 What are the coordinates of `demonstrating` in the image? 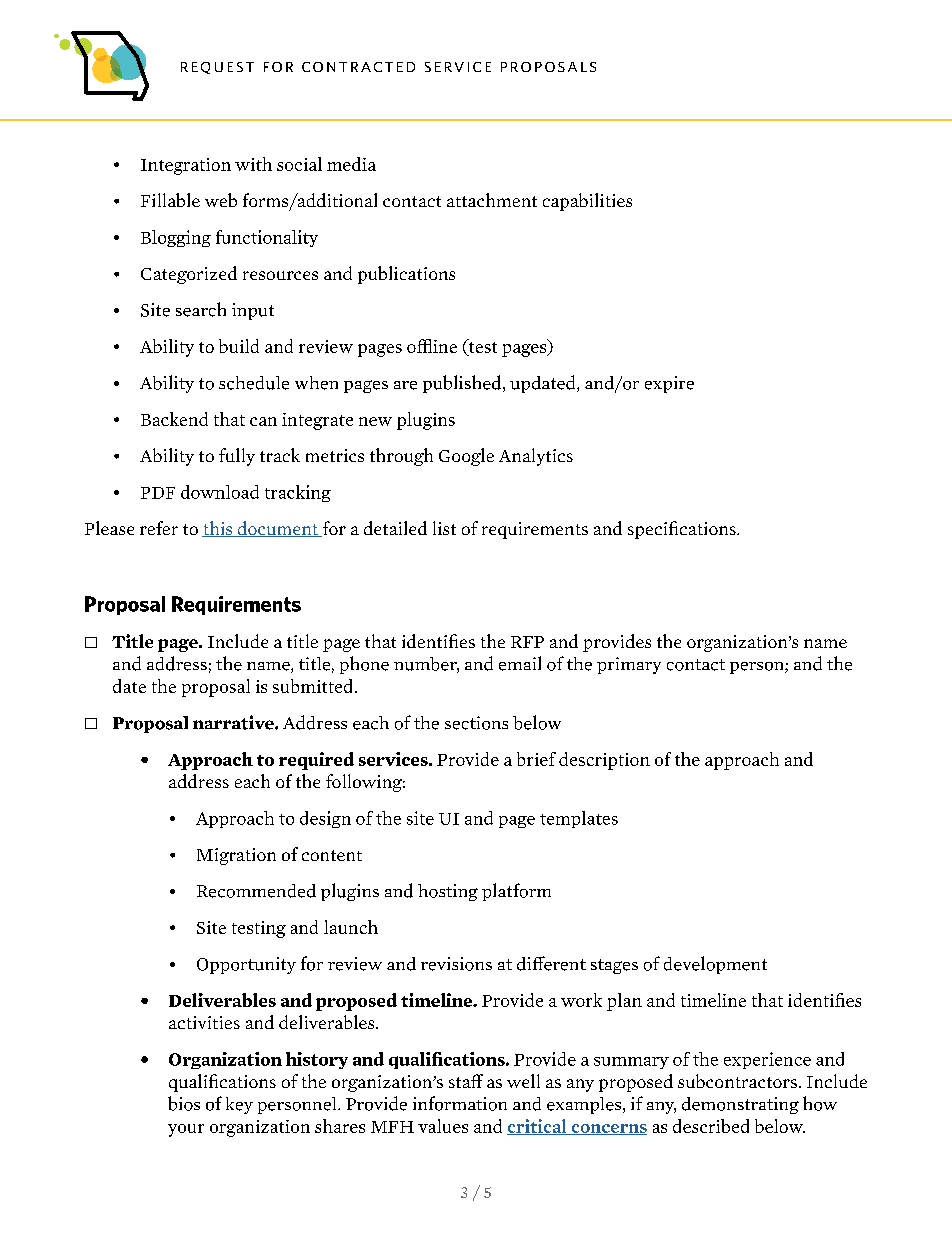 It's located at (740, 1105).
